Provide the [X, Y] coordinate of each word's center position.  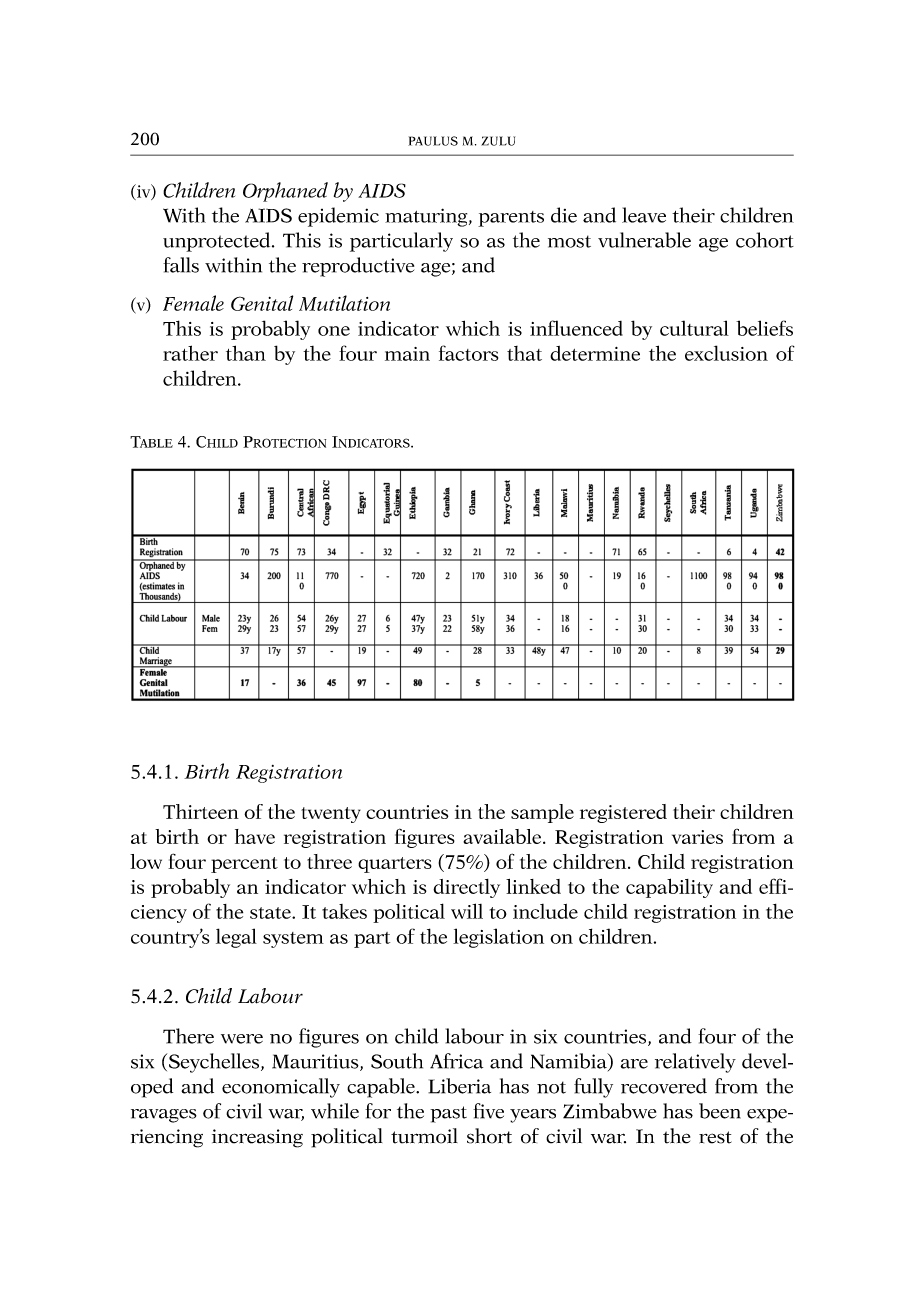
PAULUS [433, 141]
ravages [164, 1116]
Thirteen [201, 811]
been [720, 1111]
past [448, 1114]
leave [644, 215]
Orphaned [285, 192]
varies [697, 837]
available [503, 836]
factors [468, 353]
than [246, 353]
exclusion [726, 353]
